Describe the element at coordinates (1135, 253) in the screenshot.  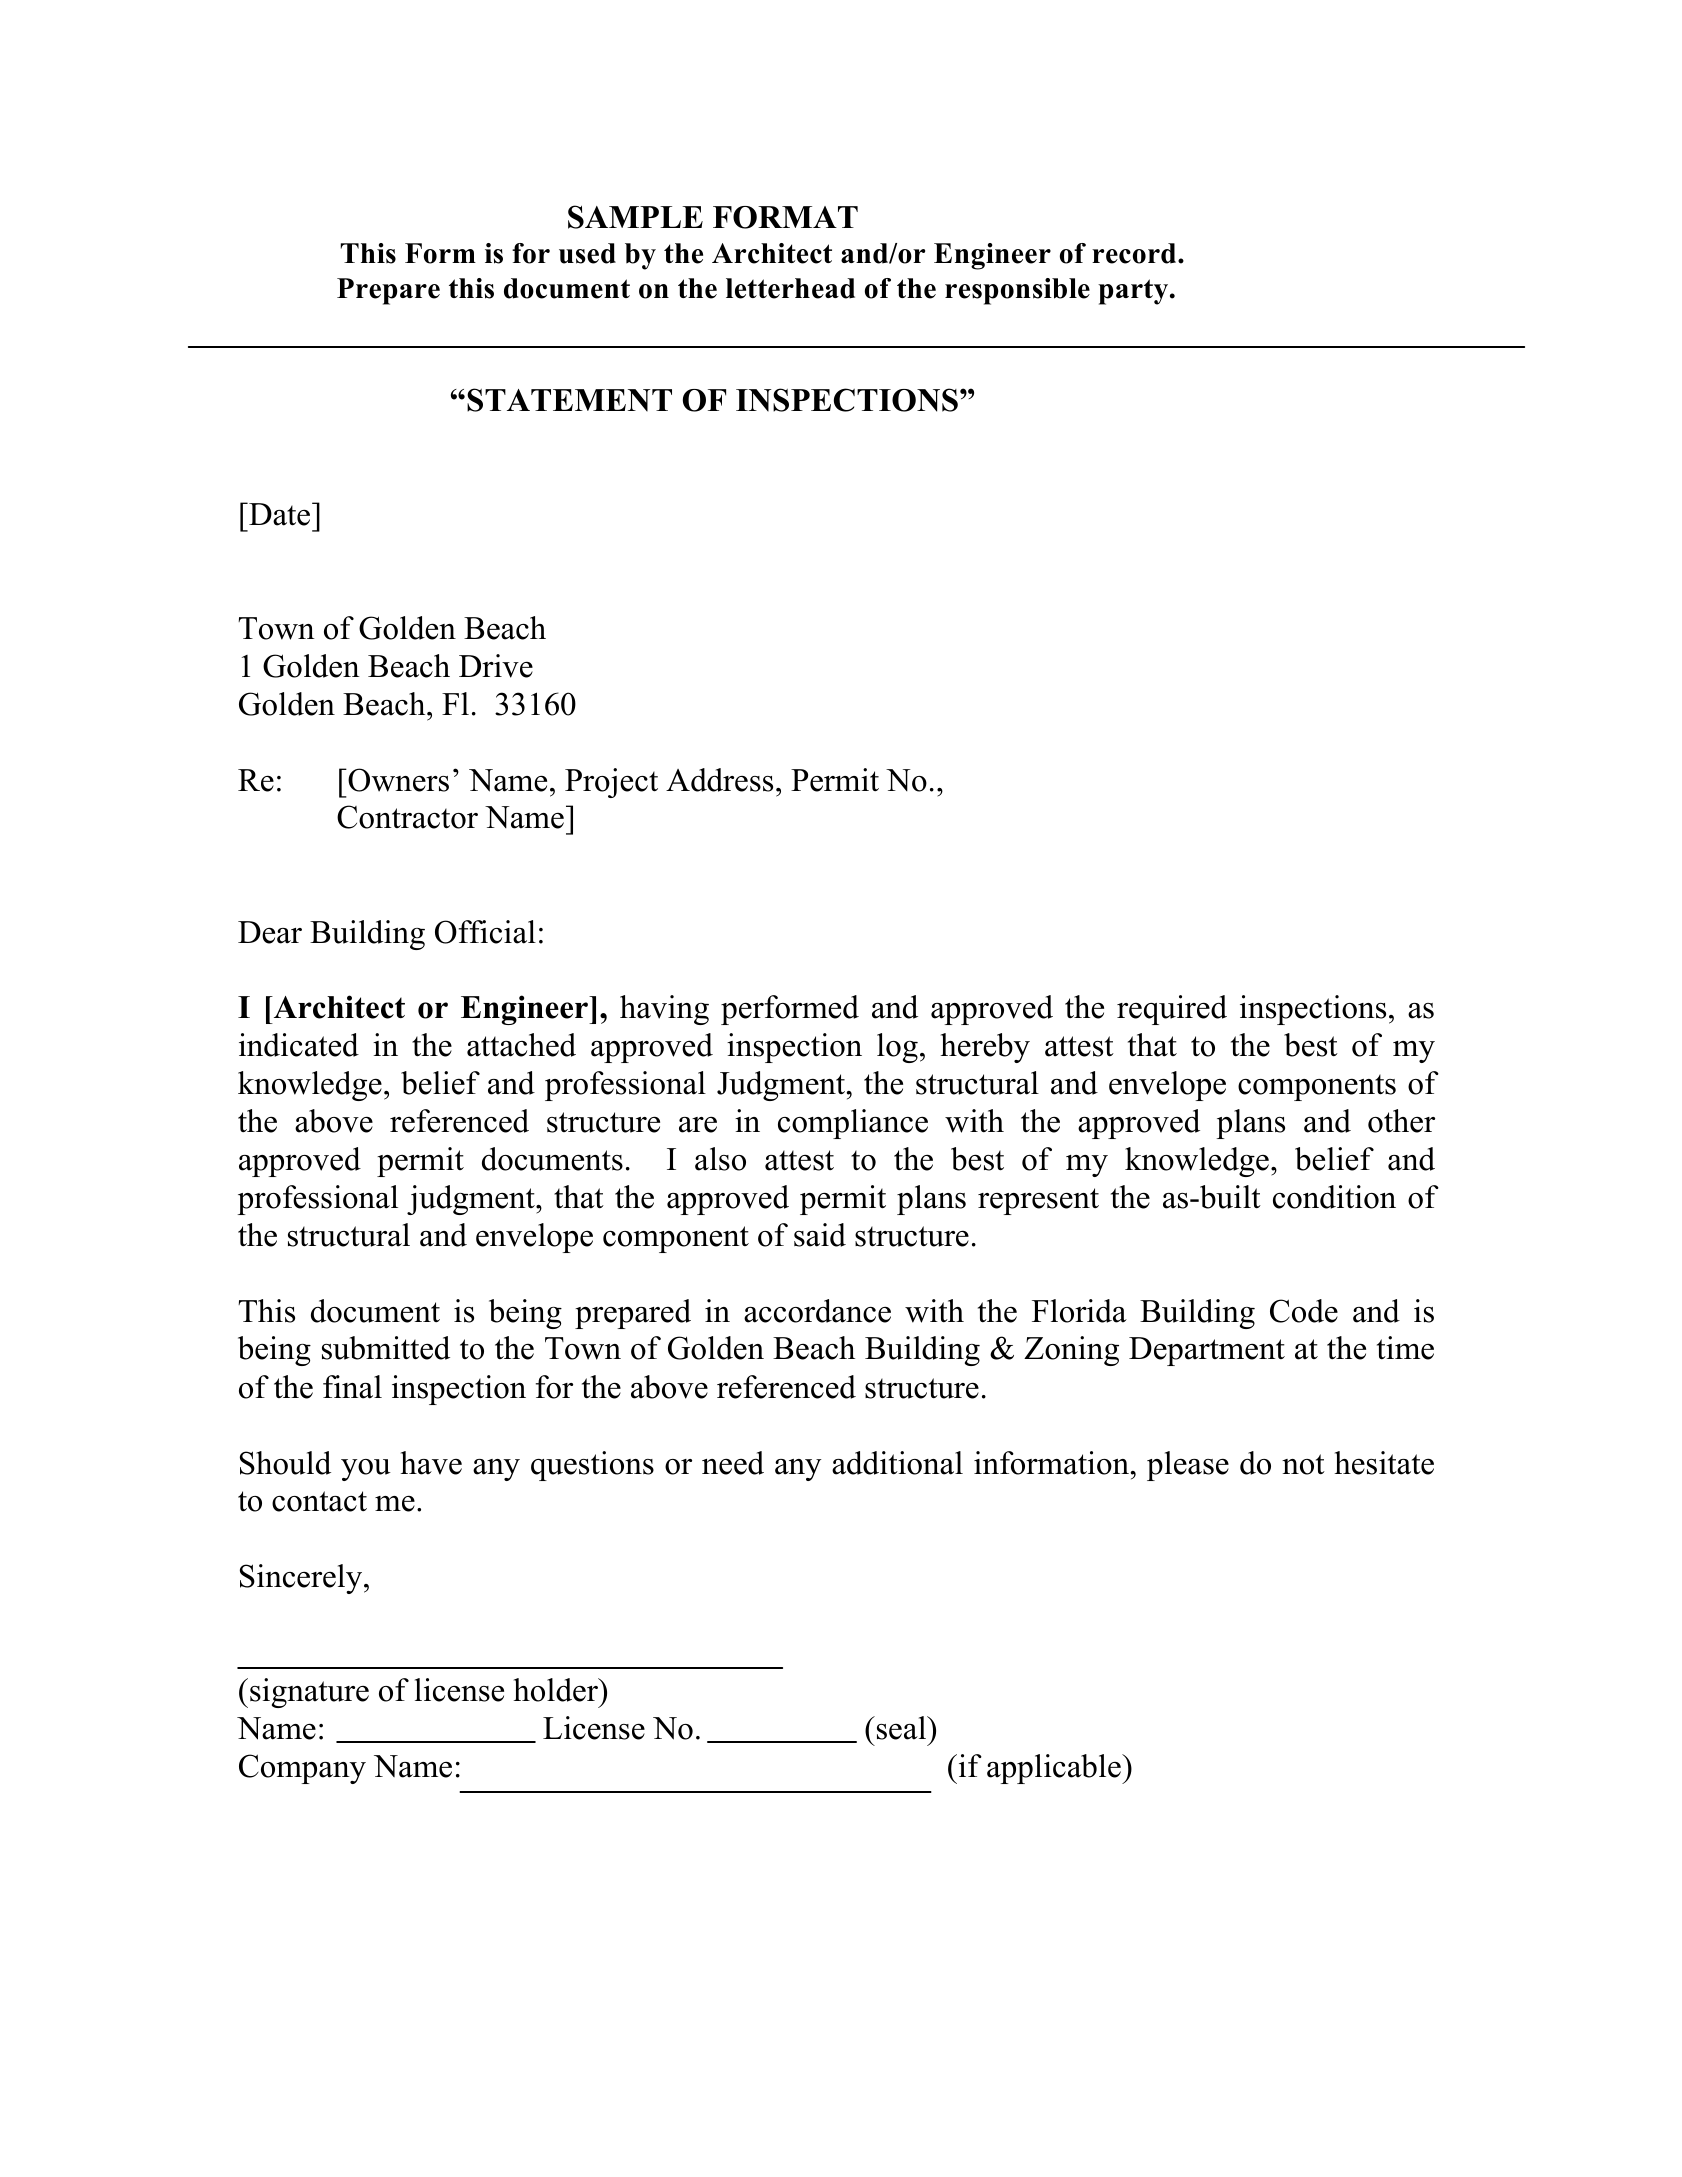
I see `record` at that location.
